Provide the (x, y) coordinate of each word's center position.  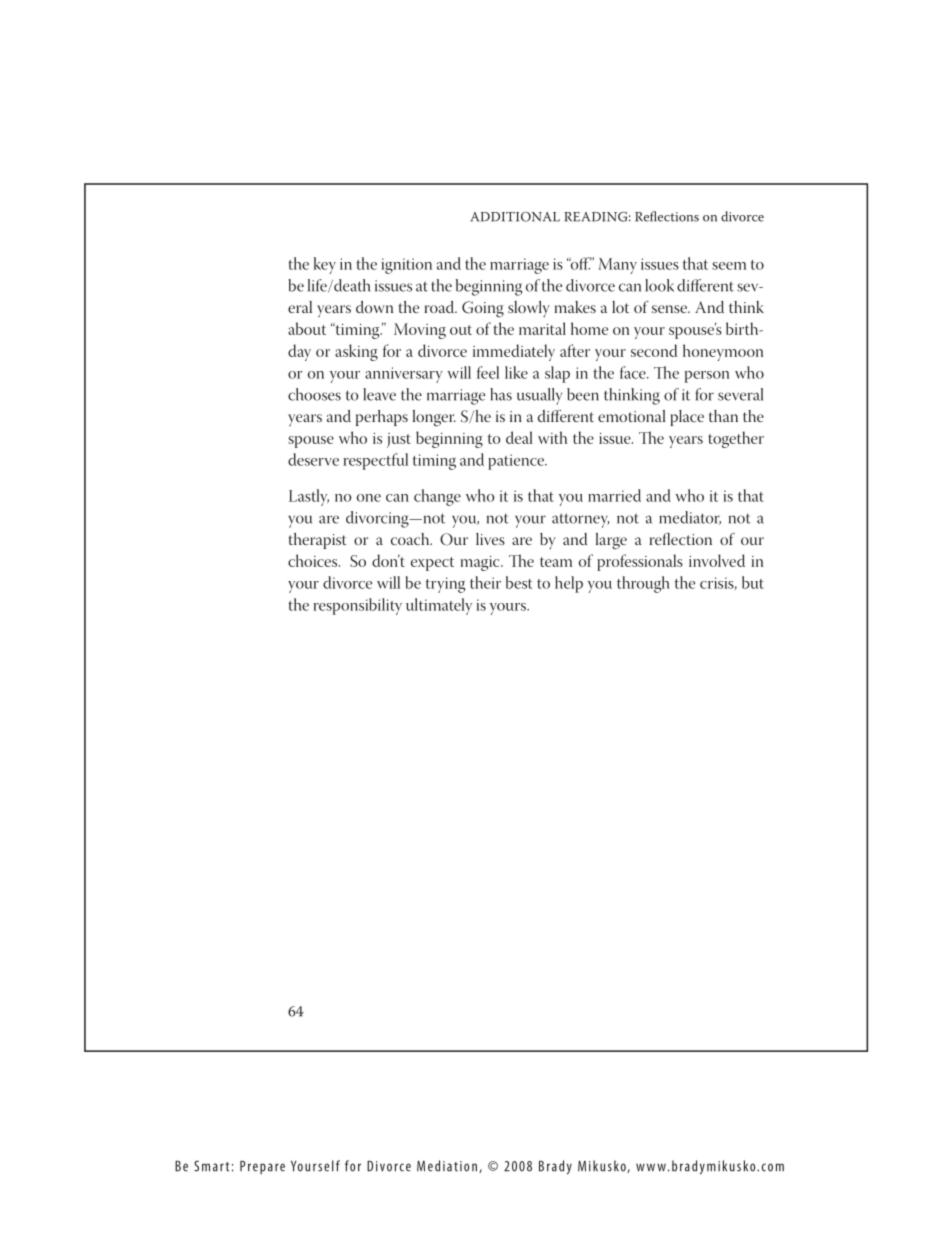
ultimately (439, 606)
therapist (317, 541)
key (325, 265)
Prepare (262, 1167)
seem (729, 266)
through (643, 584)
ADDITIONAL (515, 217)
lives (490, 539)
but (753, 582)
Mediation (447, 1166)
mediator (690, 518)
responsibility (357, 606)
